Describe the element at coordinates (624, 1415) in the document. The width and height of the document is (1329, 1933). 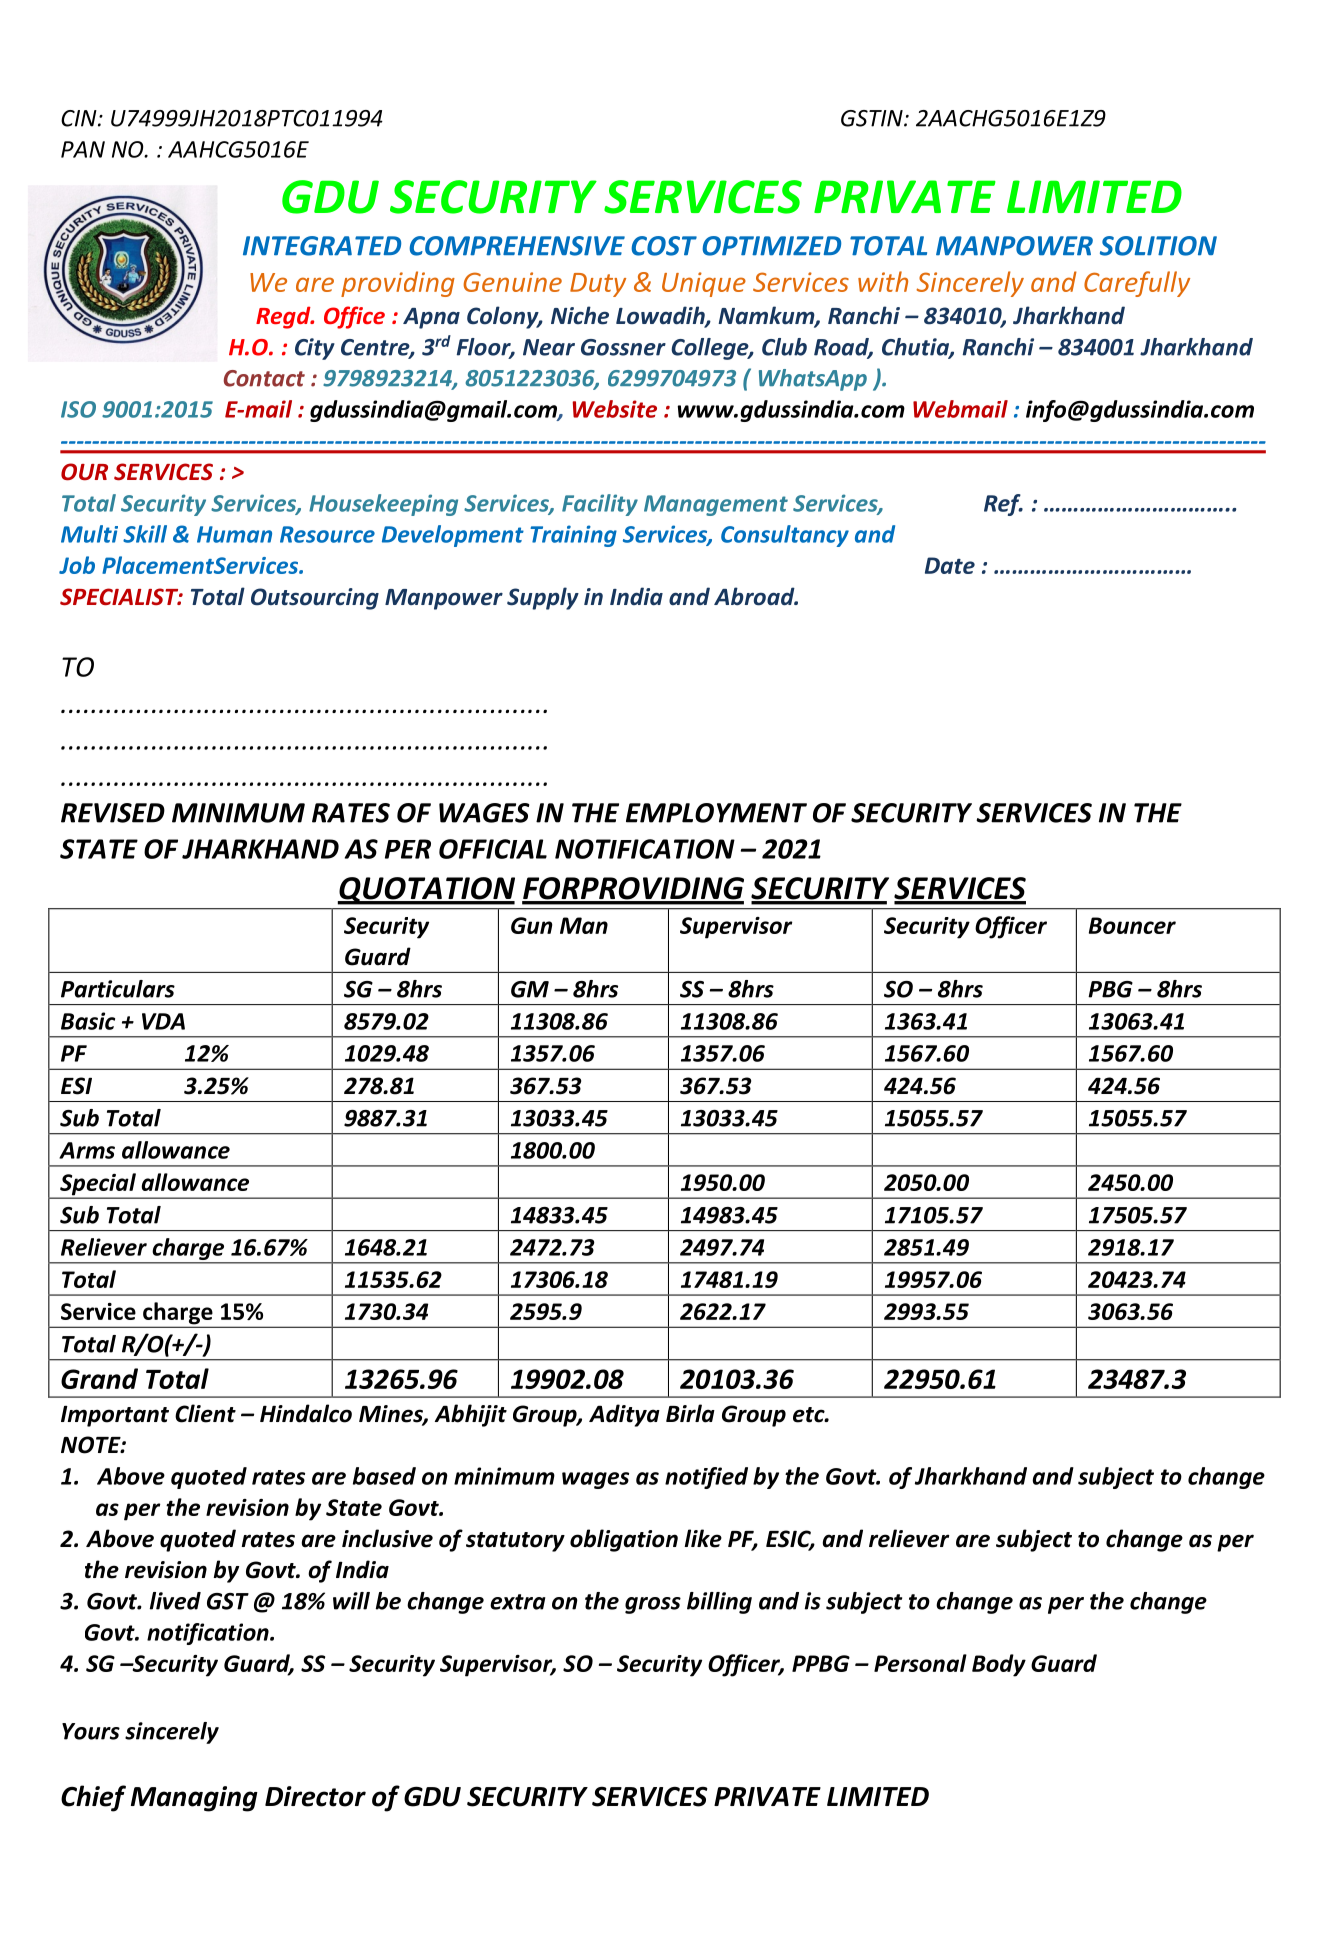
I see `Aditya` at that location.
